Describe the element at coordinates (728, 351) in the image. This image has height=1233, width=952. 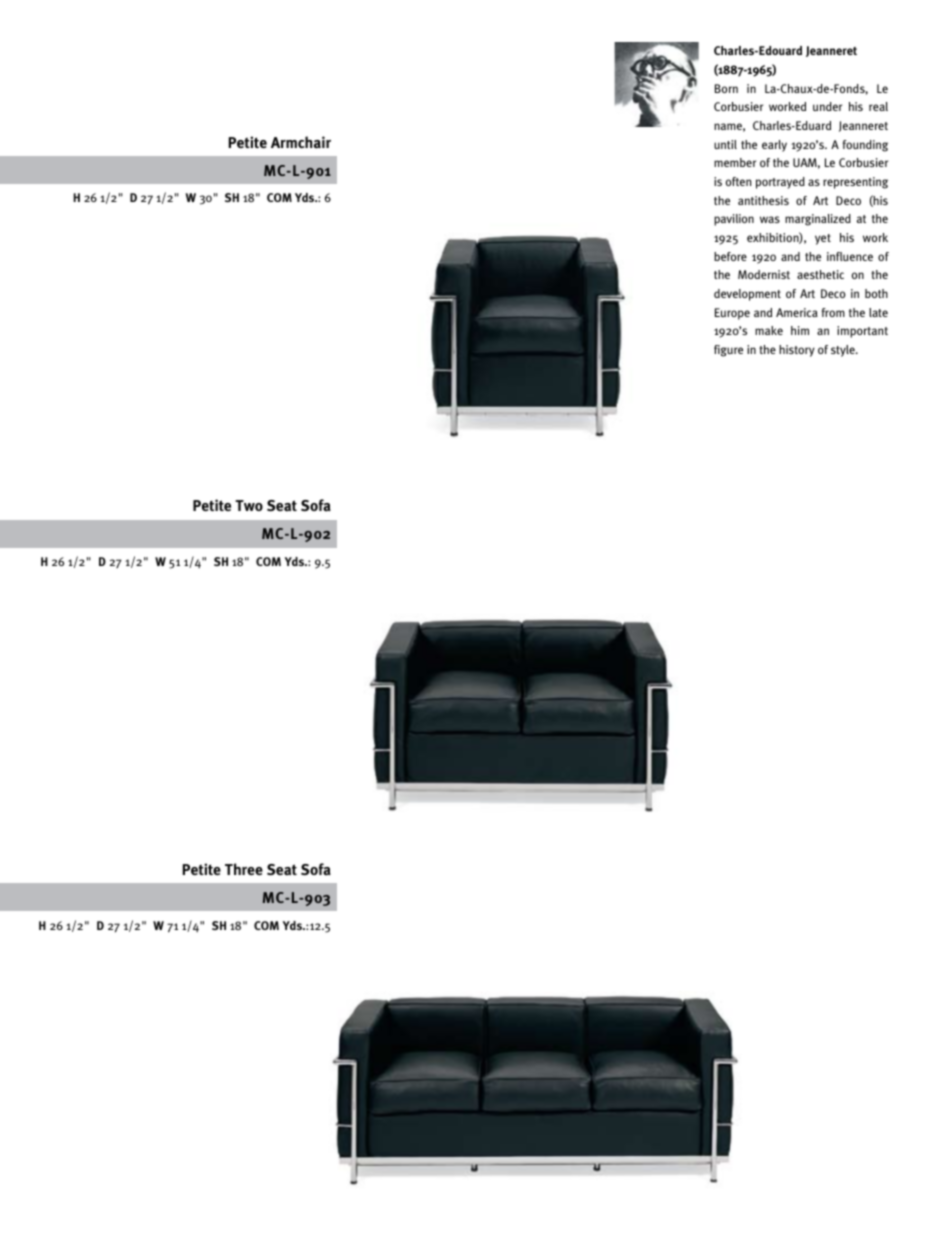
I see `figure` at that location.
